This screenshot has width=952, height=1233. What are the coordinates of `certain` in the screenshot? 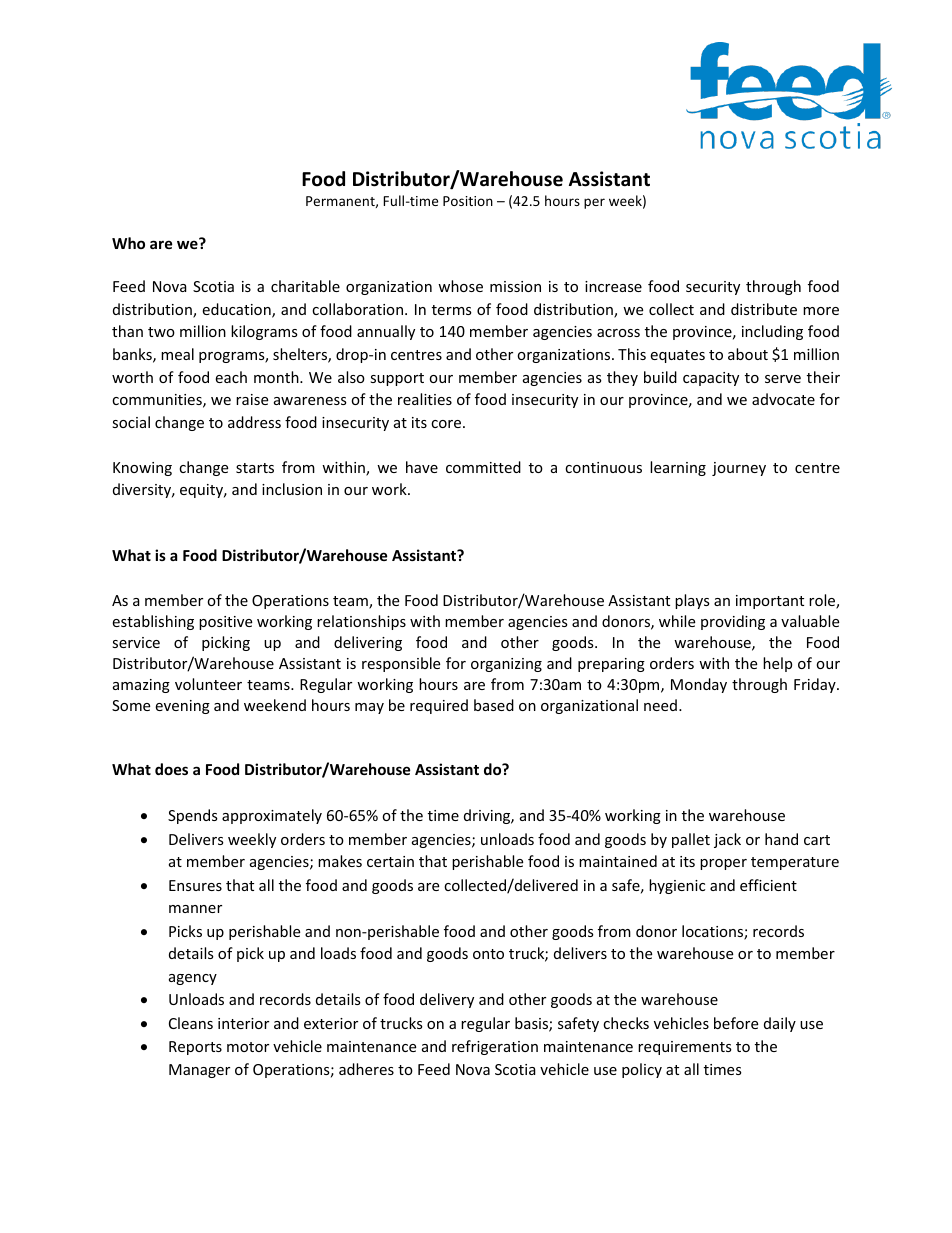 It's located at (390, 861).
